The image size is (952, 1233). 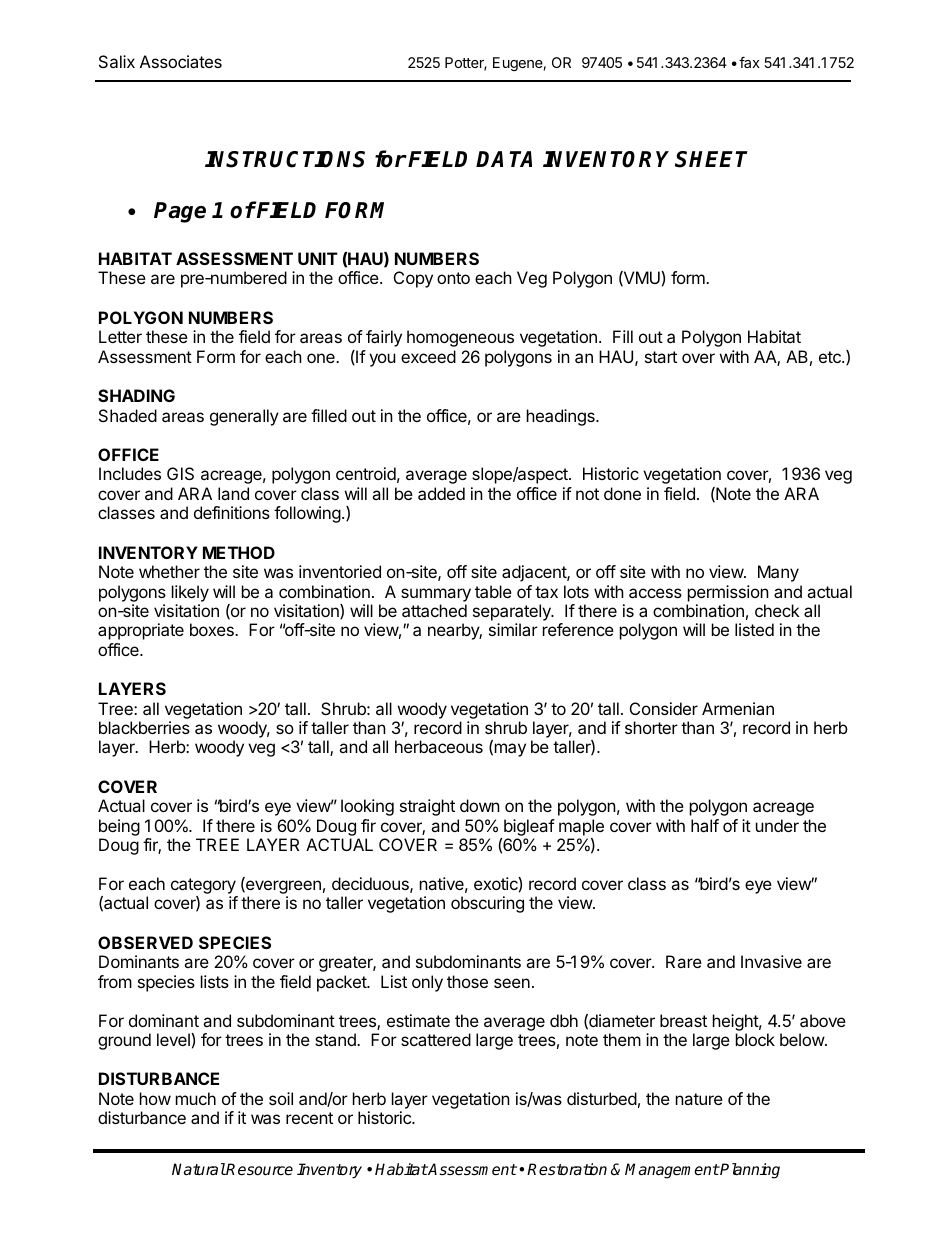 I want to click on Associates, so click(x=181, y=61).
